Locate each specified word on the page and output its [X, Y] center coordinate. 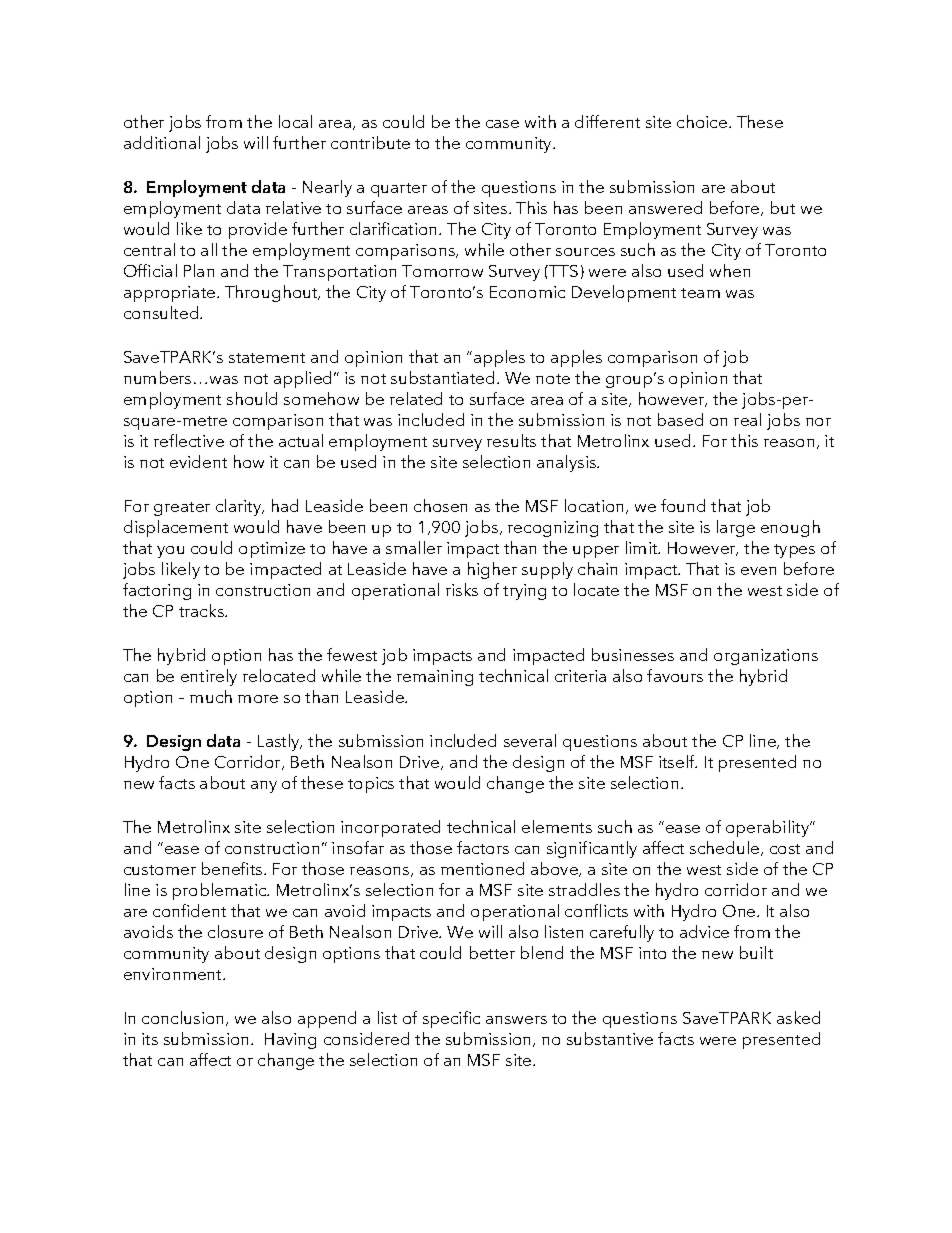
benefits [233, 868]
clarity [240, 507]
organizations [766, 657]
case [502, 124]
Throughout [272, 293]
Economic [527, 292]
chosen [440, 505]
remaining [435, 678]
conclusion [184, 1018]
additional [162, 142]
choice [703, 121]
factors [483, 847]
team [700, 293]
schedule [726, 848]
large [736, 528]
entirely [209, 677]
